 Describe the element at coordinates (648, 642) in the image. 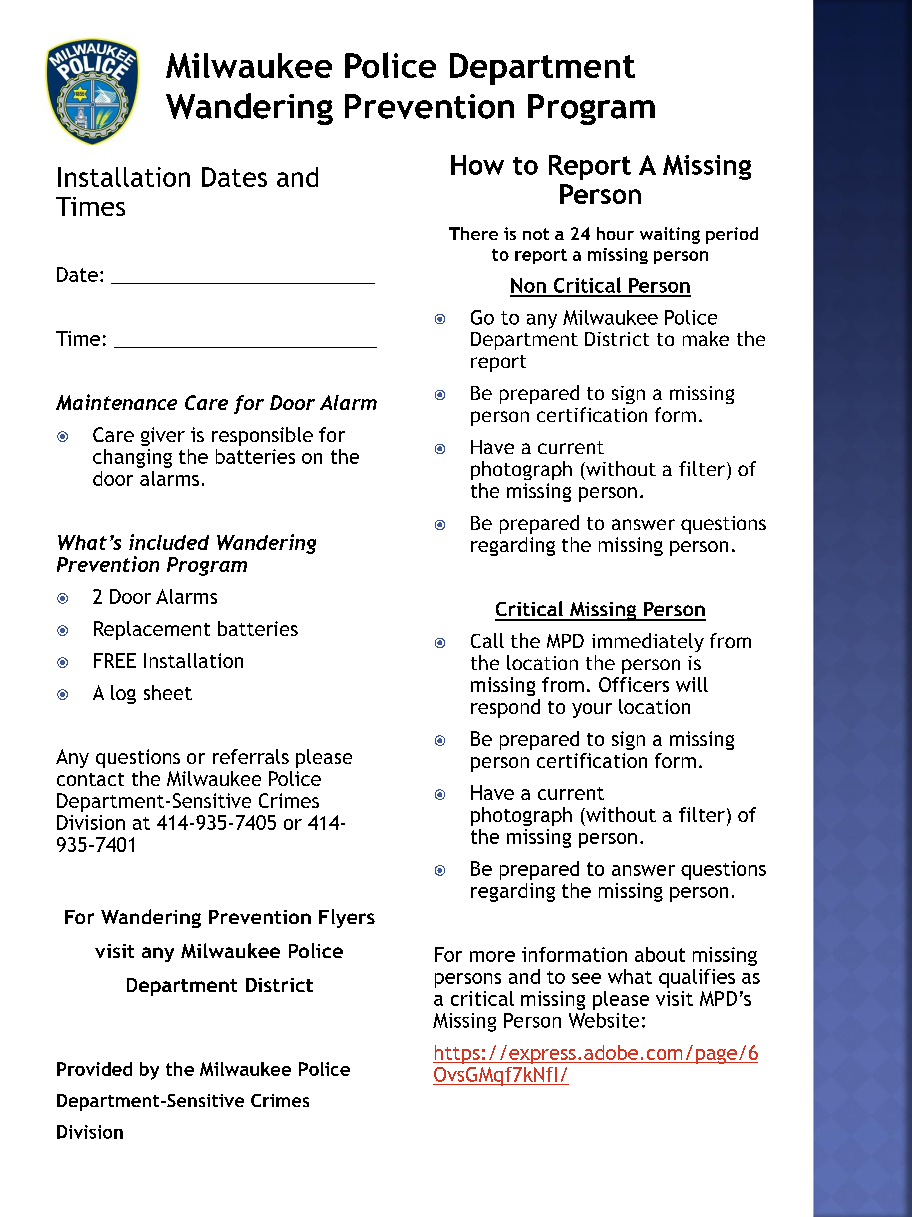

I see `immediately` at that location.
